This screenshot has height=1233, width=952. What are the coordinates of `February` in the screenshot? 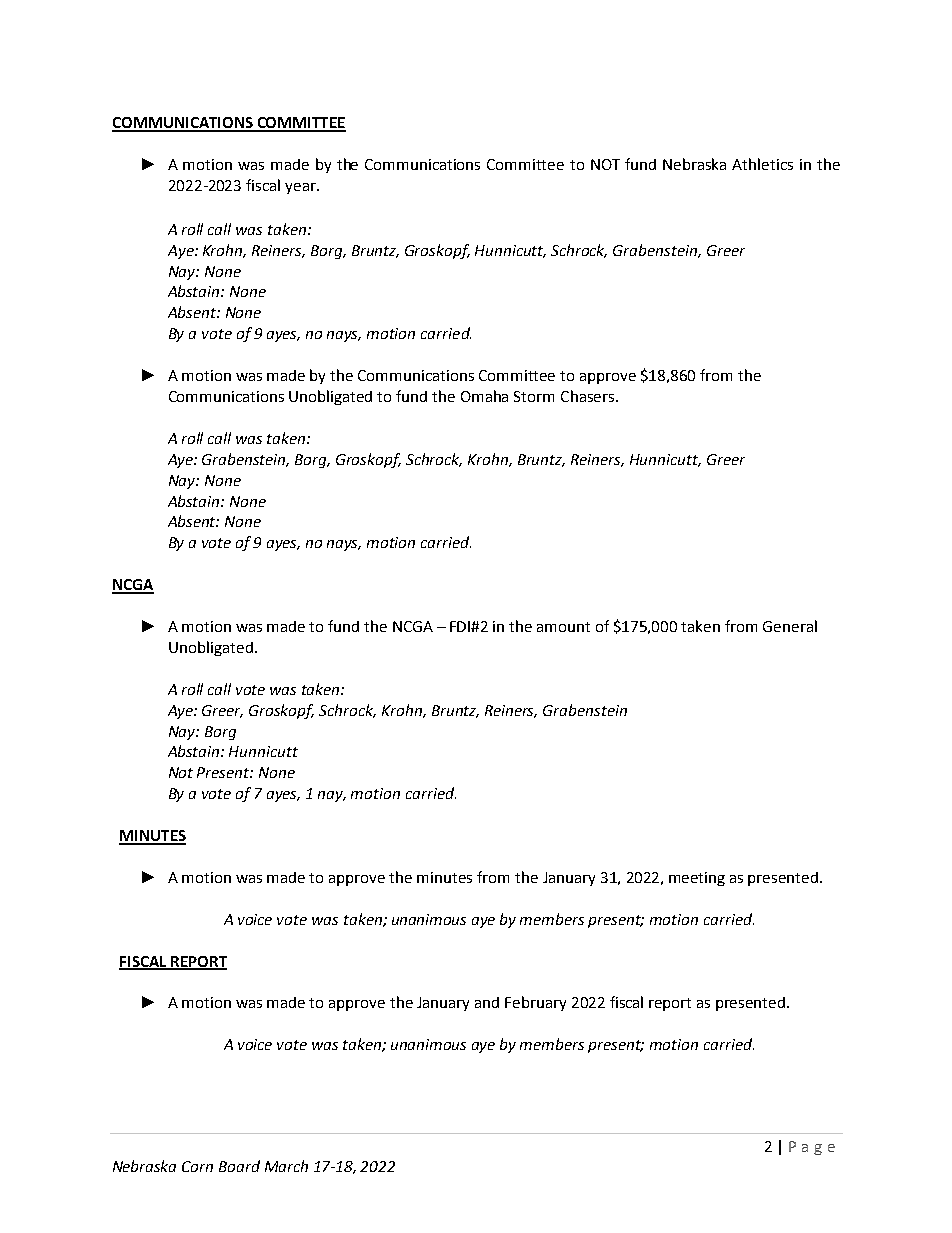 It's located at (535, 1003).
